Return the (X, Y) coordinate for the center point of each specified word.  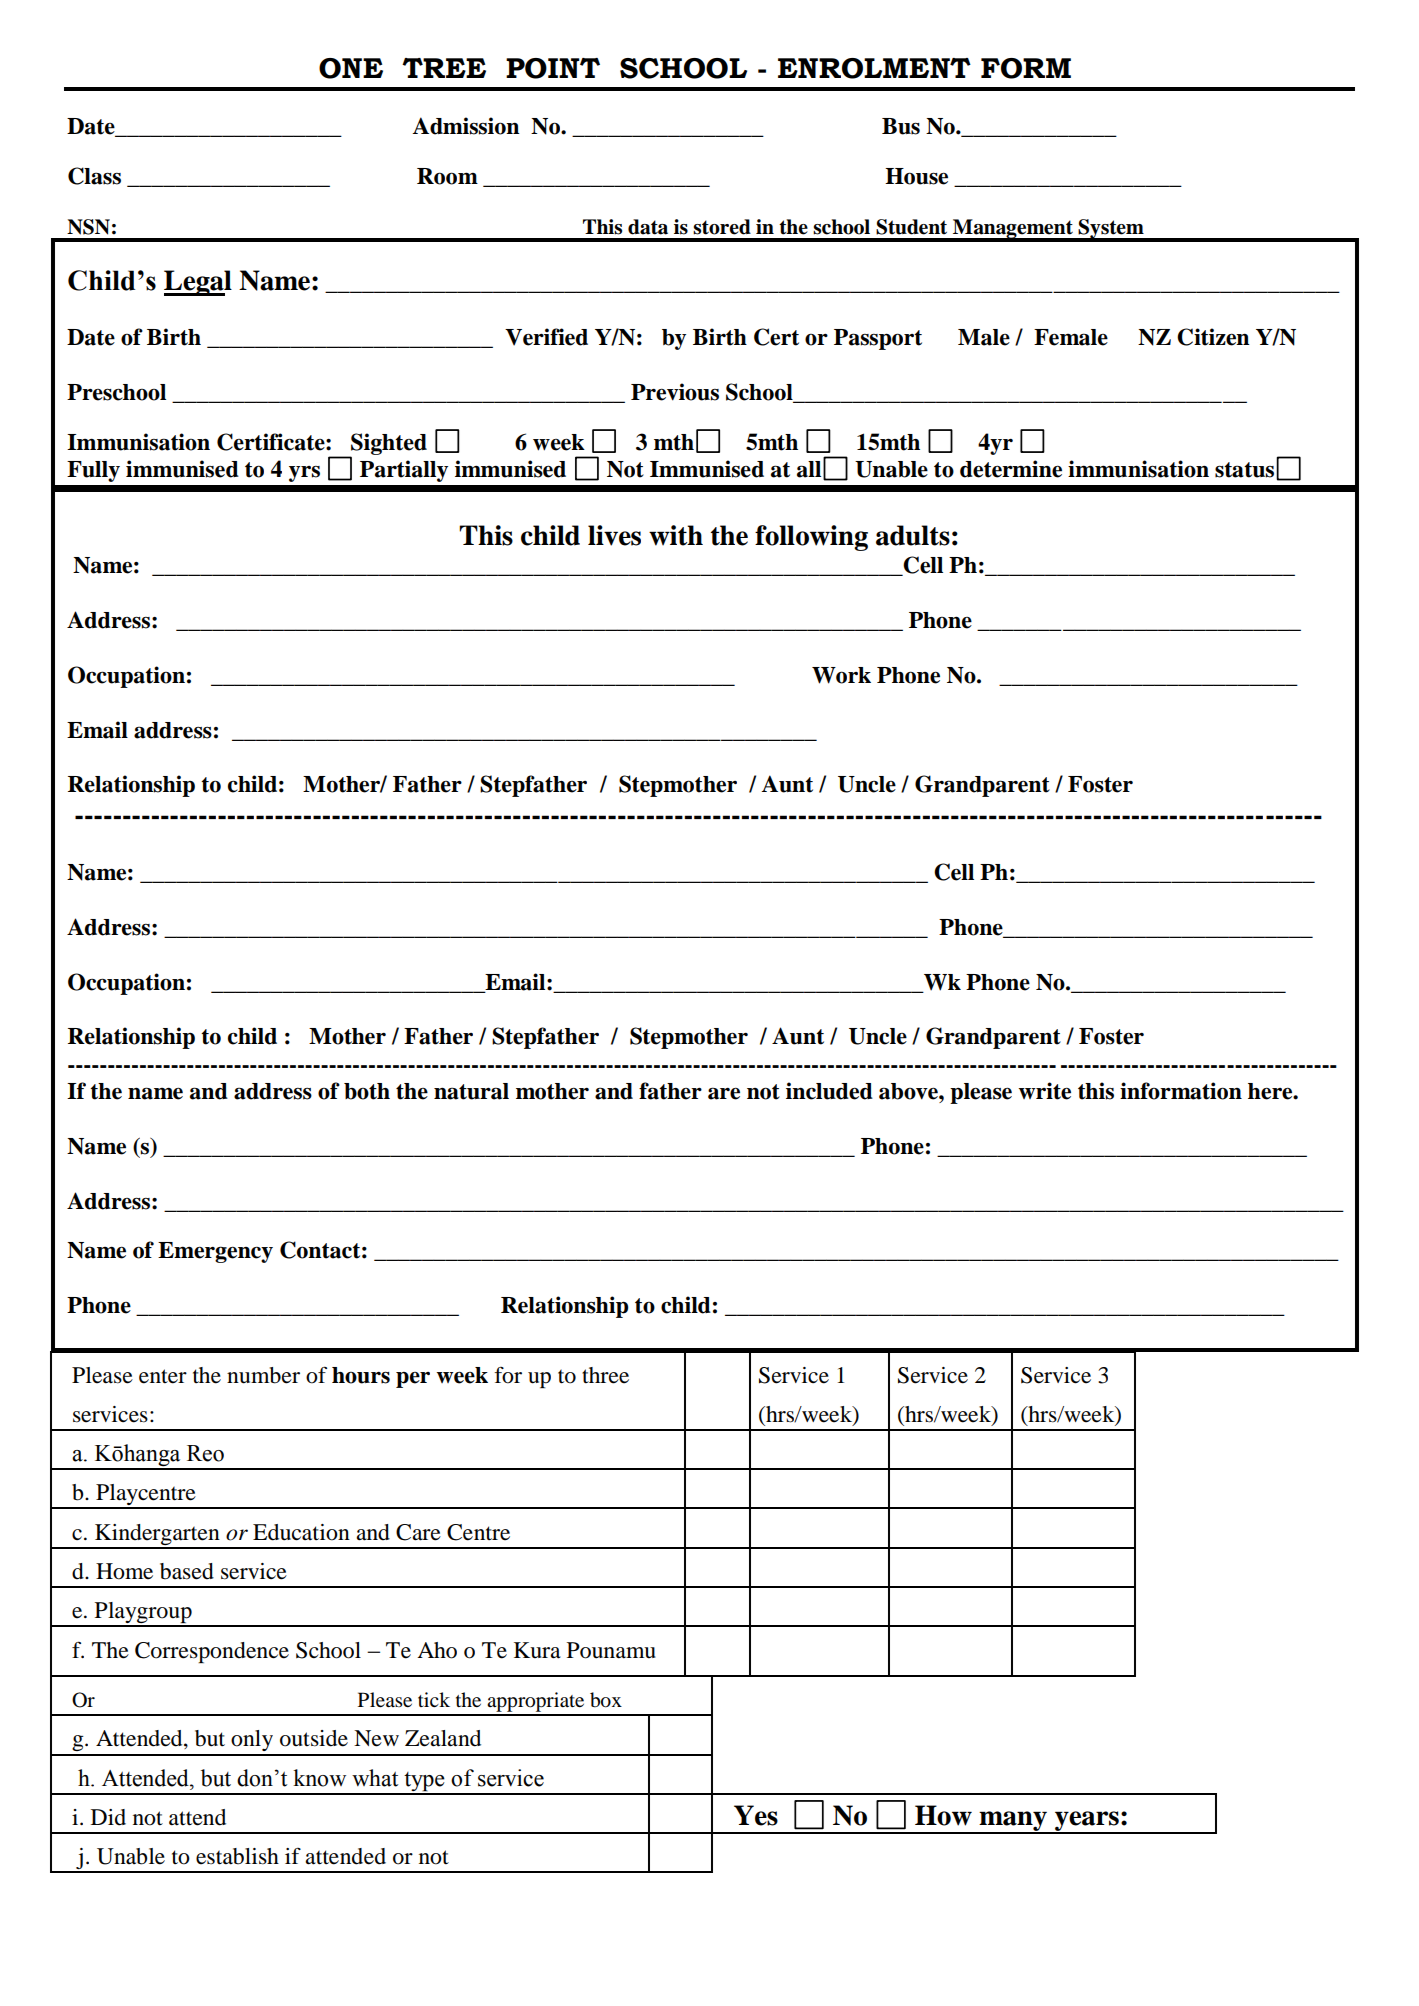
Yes (756, 1815)
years (1087, 1822)
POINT (553, 68)
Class (94, 176)
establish (237, 1856)
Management (1013, 230)
